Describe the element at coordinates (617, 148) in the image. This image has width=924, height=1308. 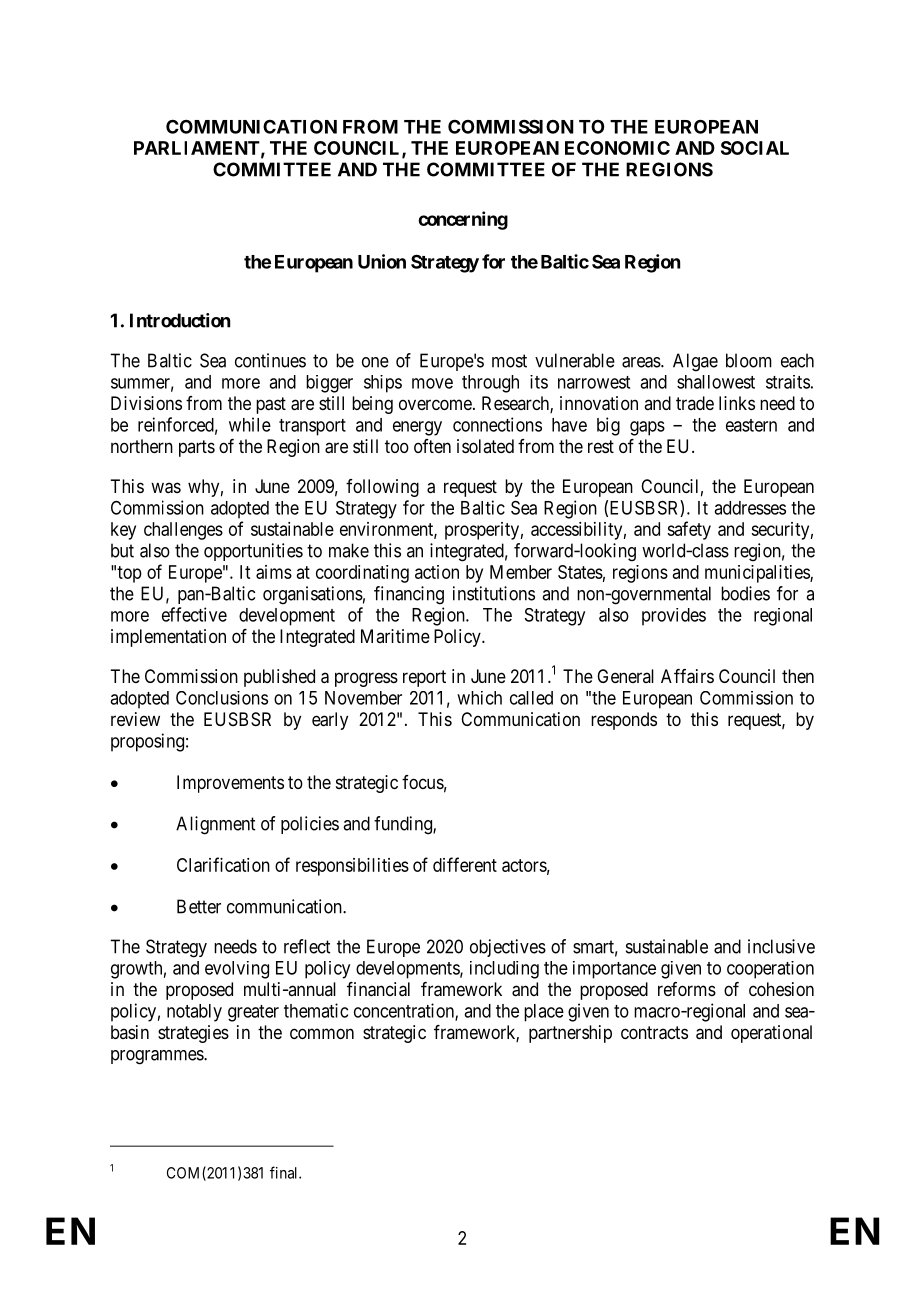
I see `ECONOMIC` at that location.
